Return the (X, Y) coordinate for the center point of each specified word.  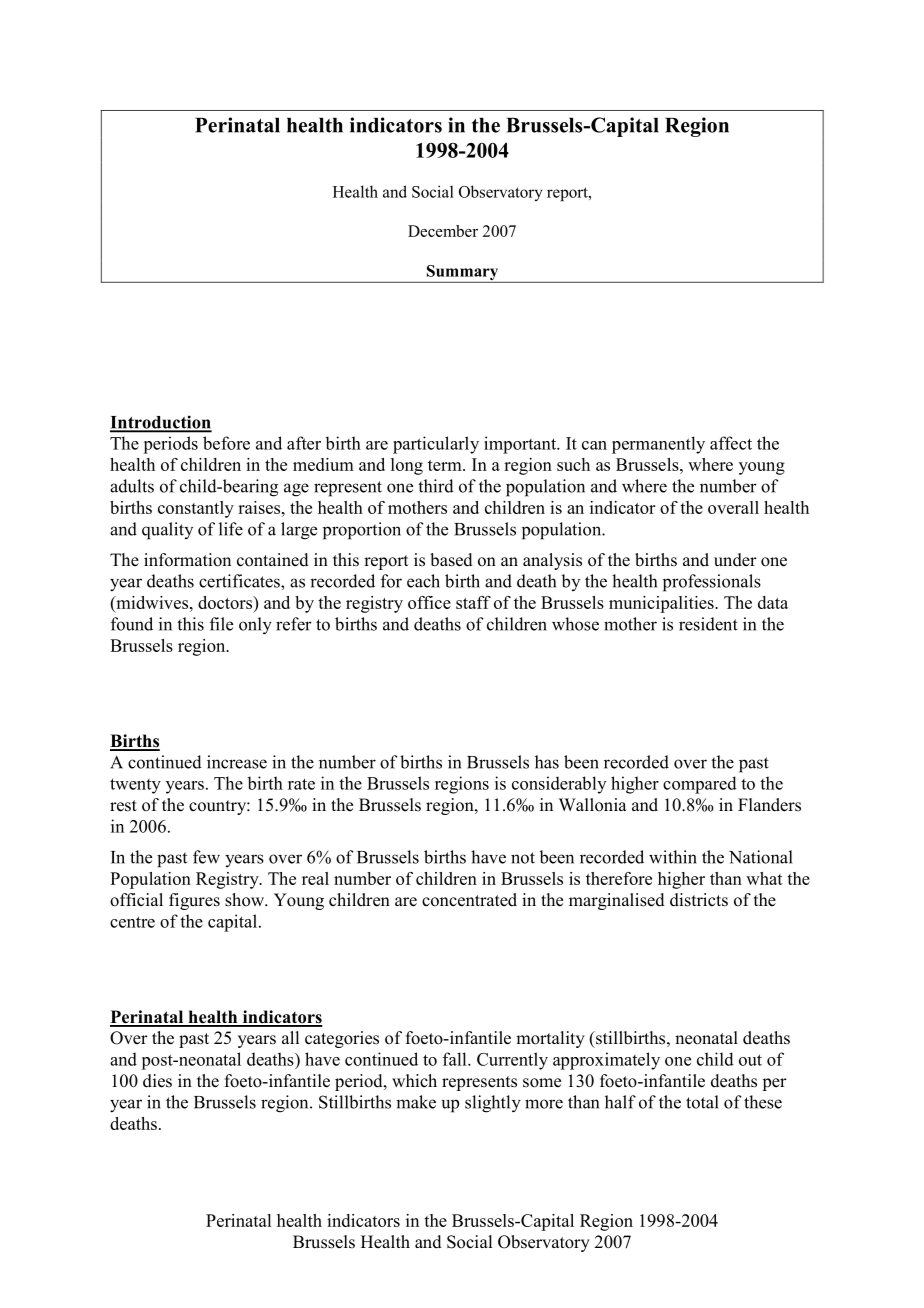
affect (731, 443)
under (735, 560)
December (443, 231)
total (702, 1102)
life (231, 529)
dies (157, 1081)
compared (700, 785)
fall (456, 1059)
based (451, 560)
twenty (135, 786)
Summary (462, 274)
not (523, 858)
